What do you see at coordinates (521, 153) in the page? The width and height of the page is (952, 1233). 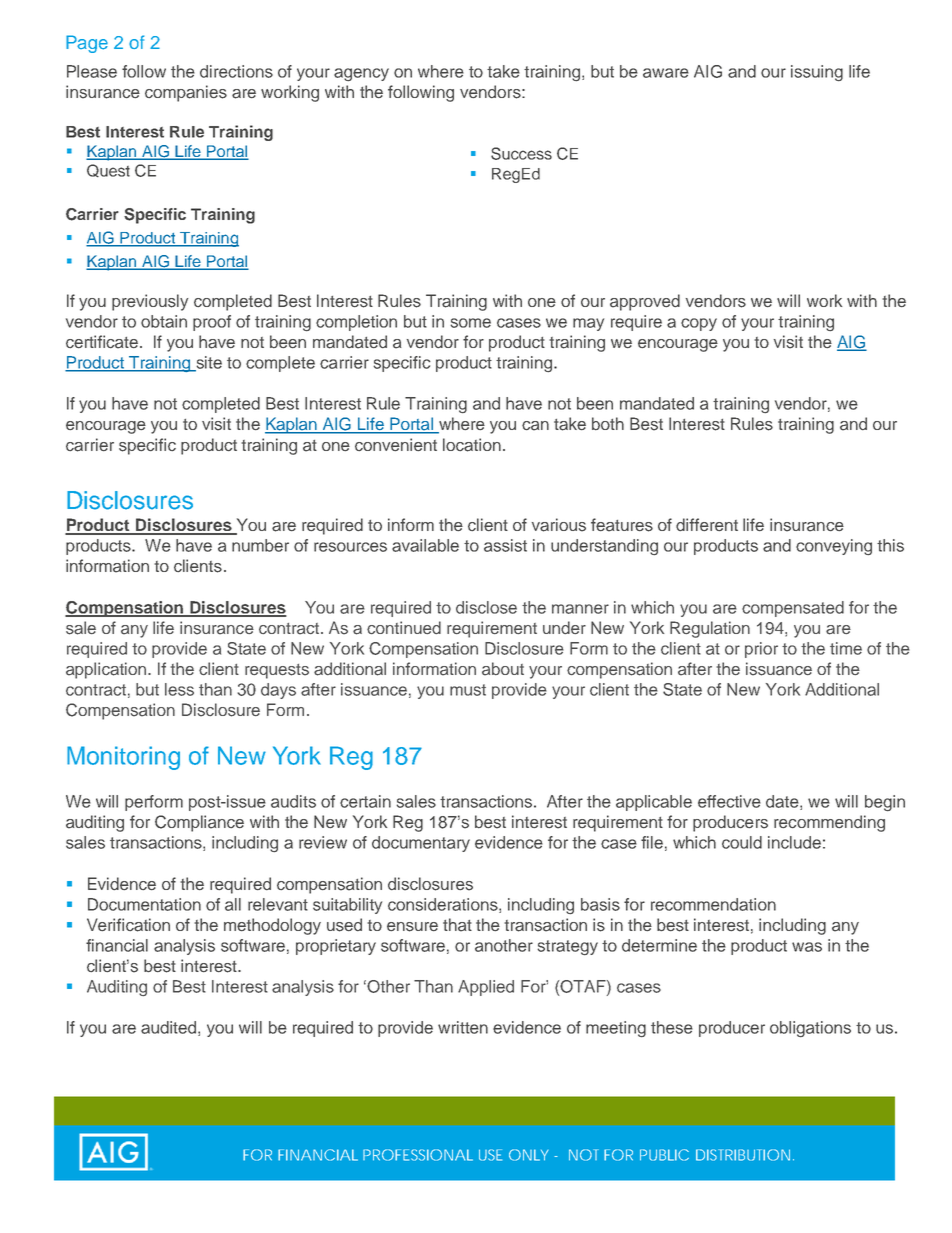 I see `Success` at bounding box center [521, 153].
